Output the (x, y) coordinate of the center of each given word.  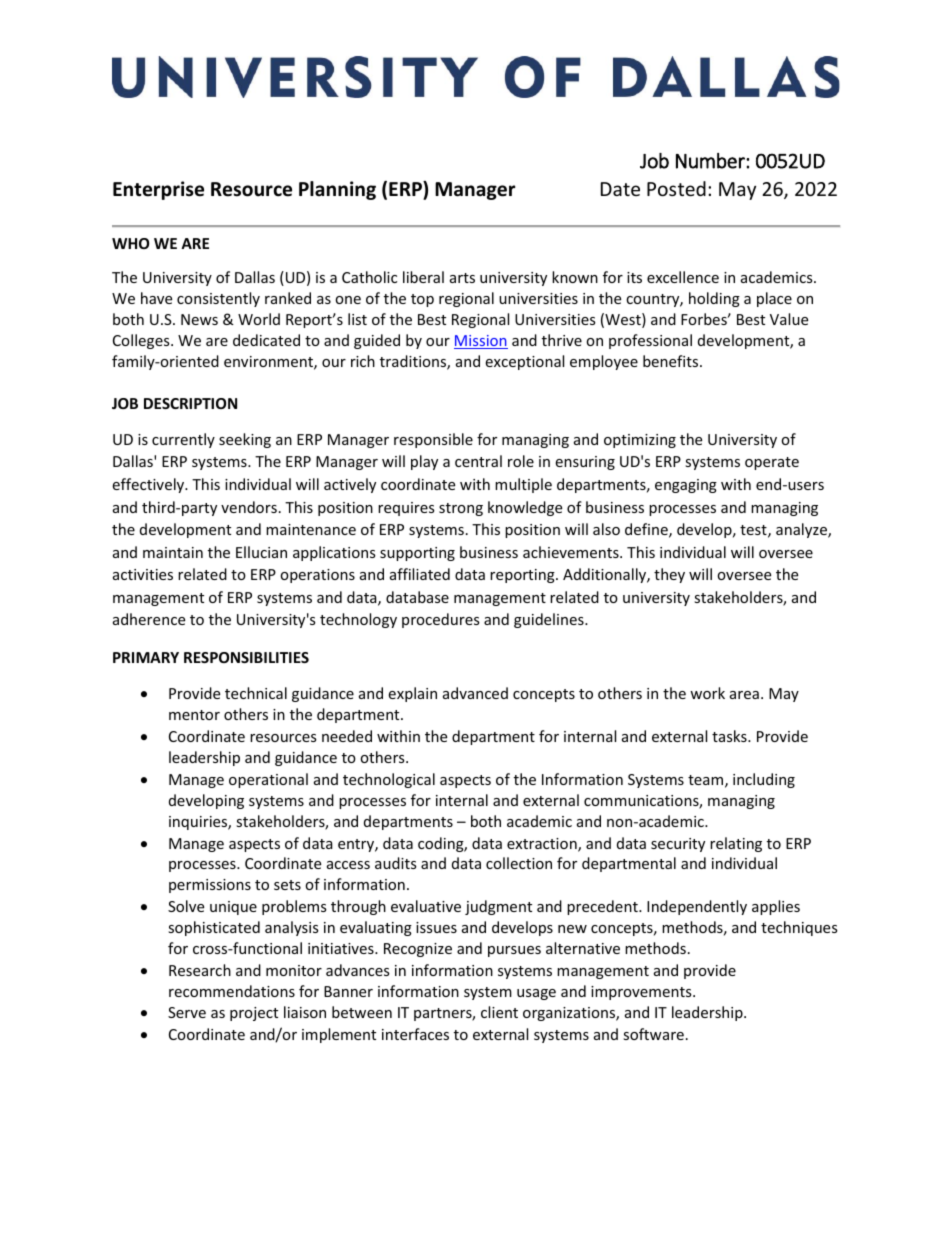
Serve (187, 1012)
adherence (149, 619)
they (669, 575)
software (653, 1034)
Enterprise (158, 190)
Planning (337, 190)
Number (711, 161)
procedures (441, 620)
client (499, 1012)
